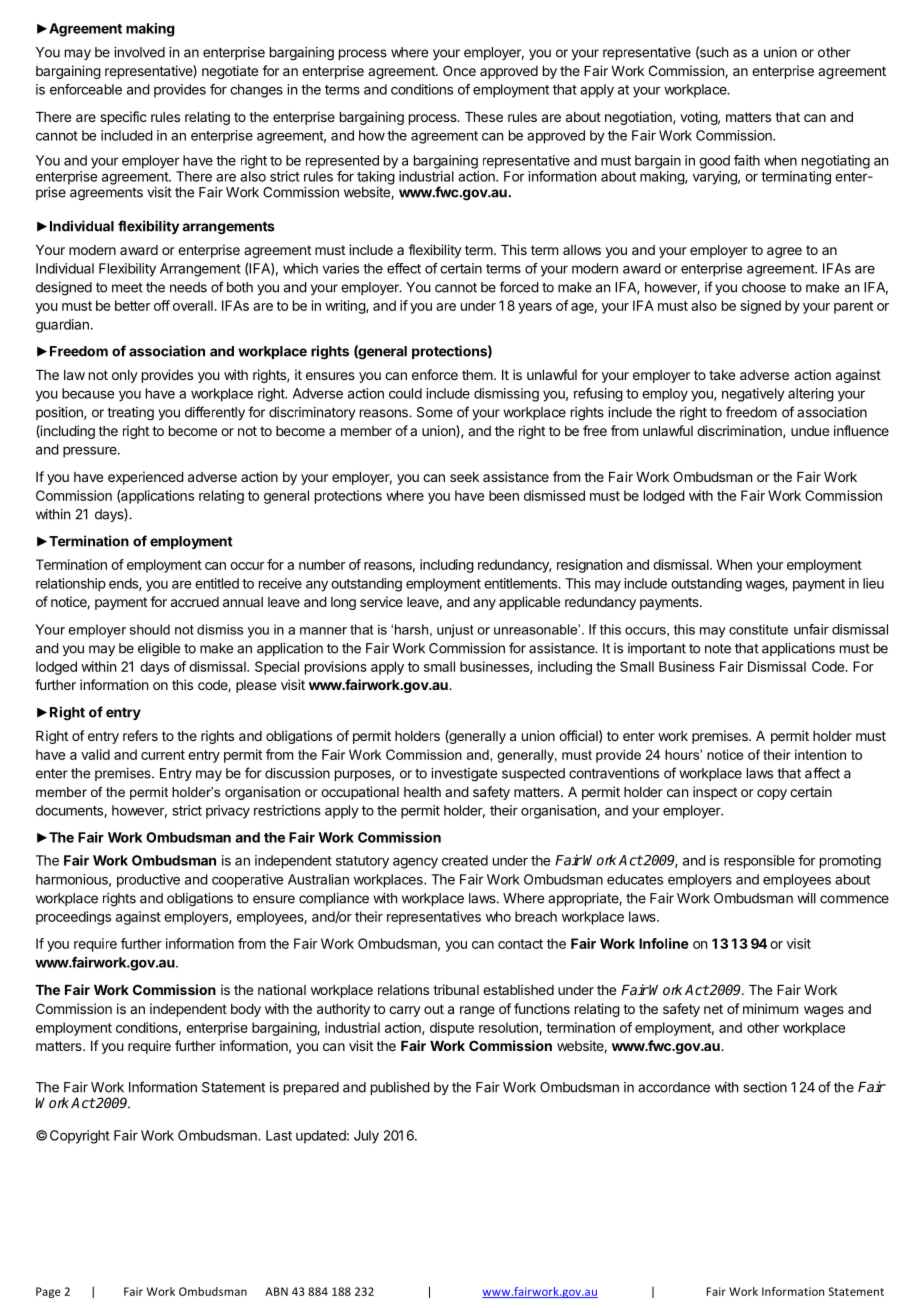  What do you see at coordinates (73, 918) in the screenshot?
I see `proceedings` at bounding box center [73, 918].
